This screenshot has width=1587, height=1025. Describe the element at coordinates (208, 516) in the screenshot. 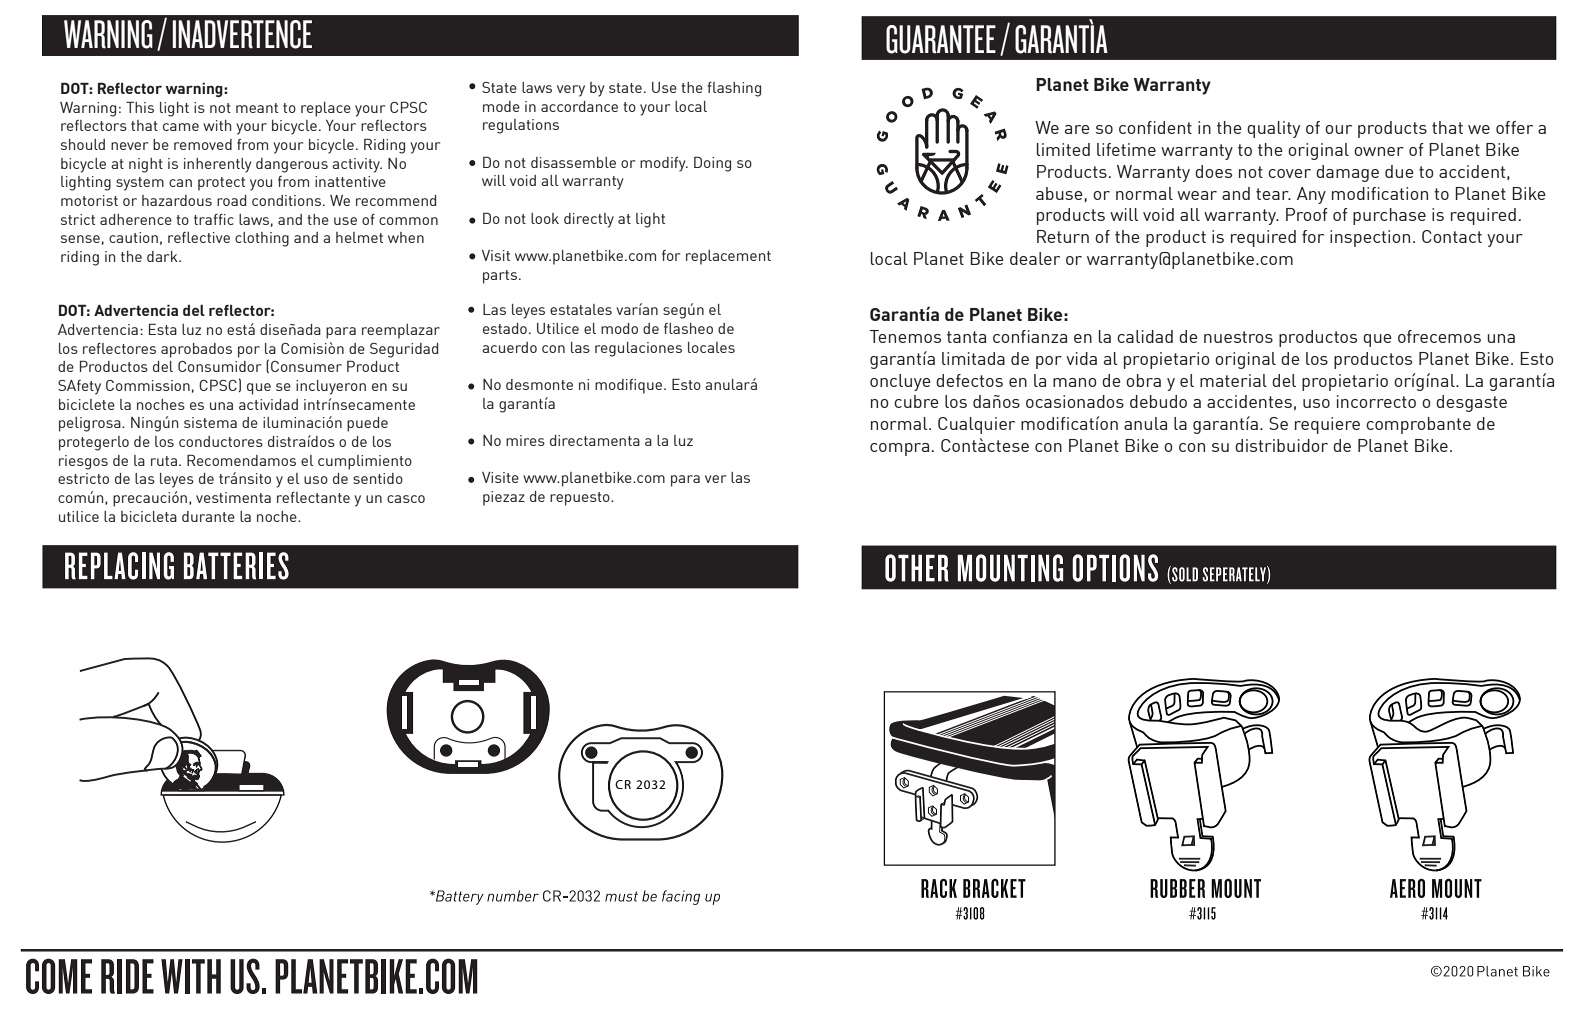

I see `durante` at that location.
